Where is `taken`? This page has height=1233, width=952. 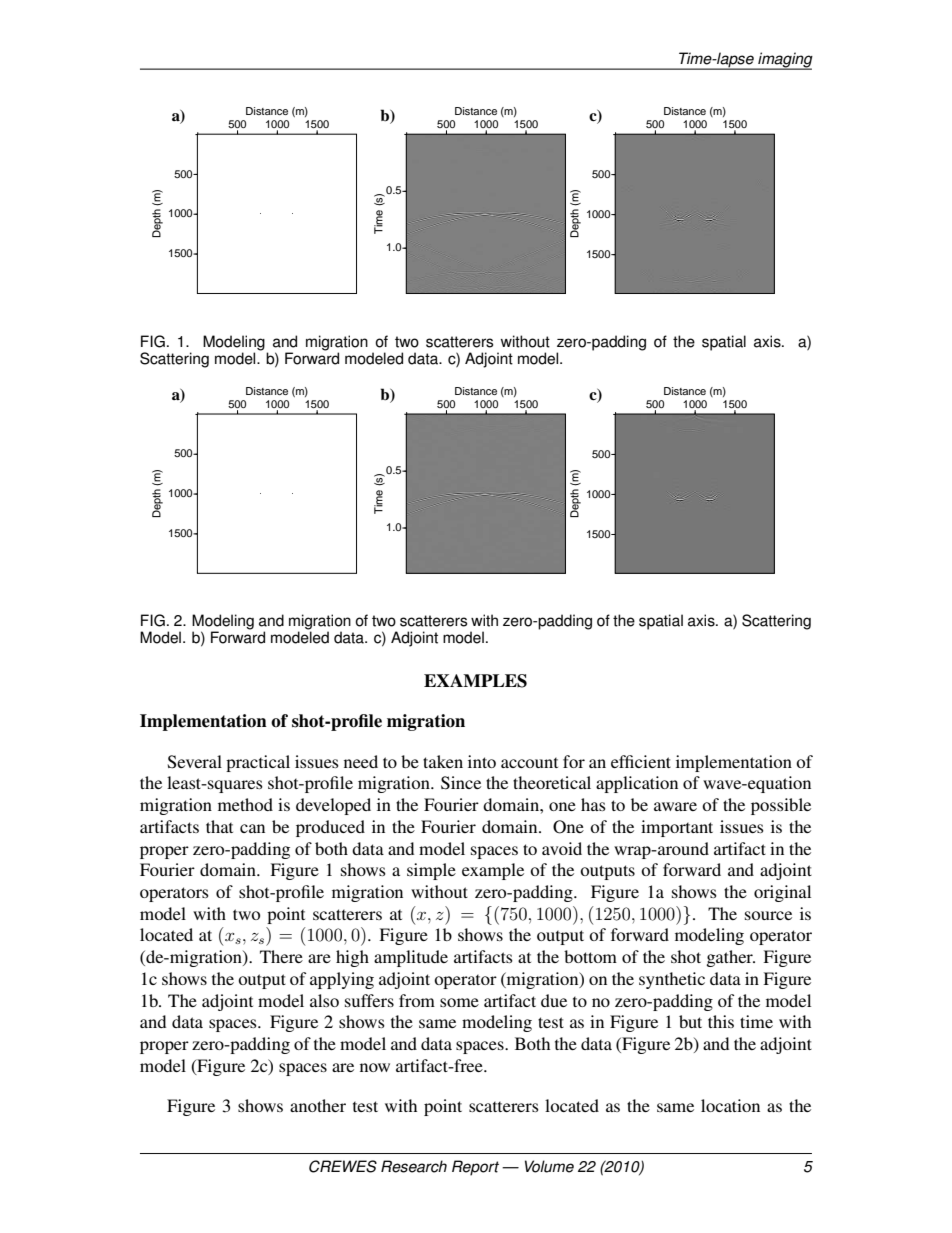
taken is located at coordinates (443, 761).
